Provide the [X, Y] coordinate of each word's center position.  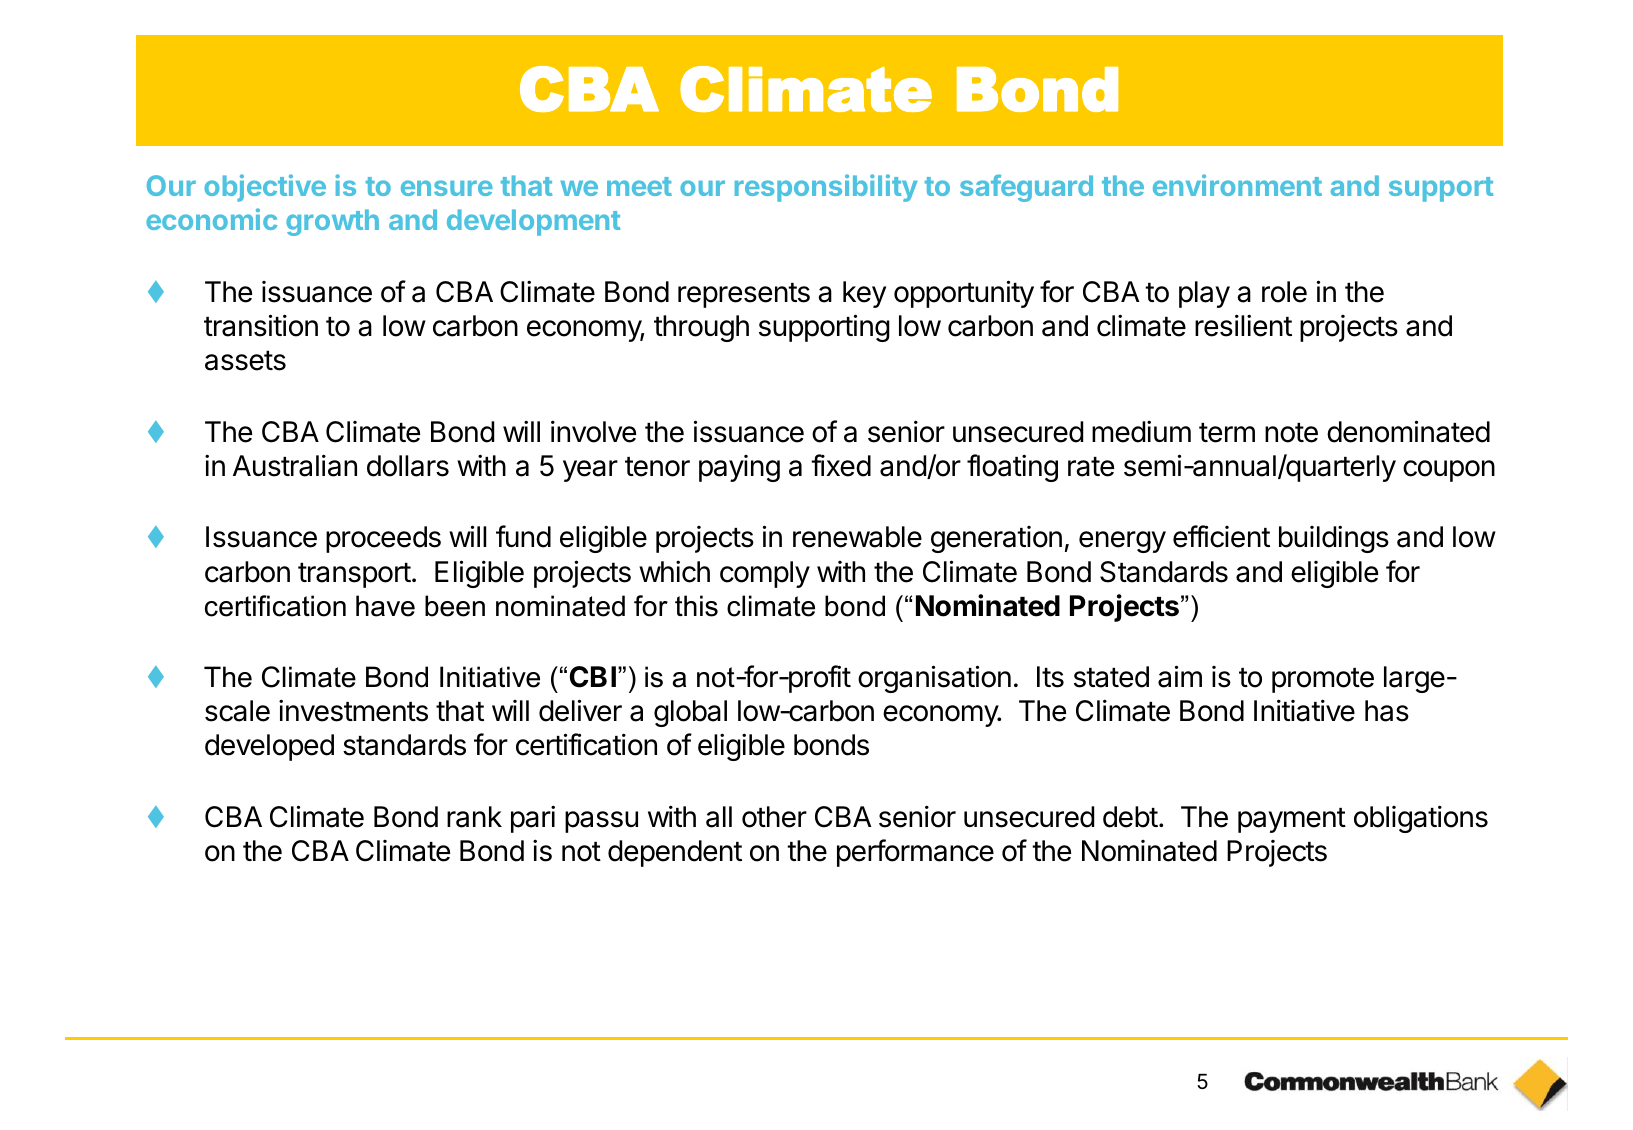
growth [332, 222]
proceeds [383, 539]
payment [1292, 820]
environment [1237, 185]
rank [474, 817]
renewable [857, 537]
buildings [1334, 539]
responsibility [826, 188]
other [774, 817]
